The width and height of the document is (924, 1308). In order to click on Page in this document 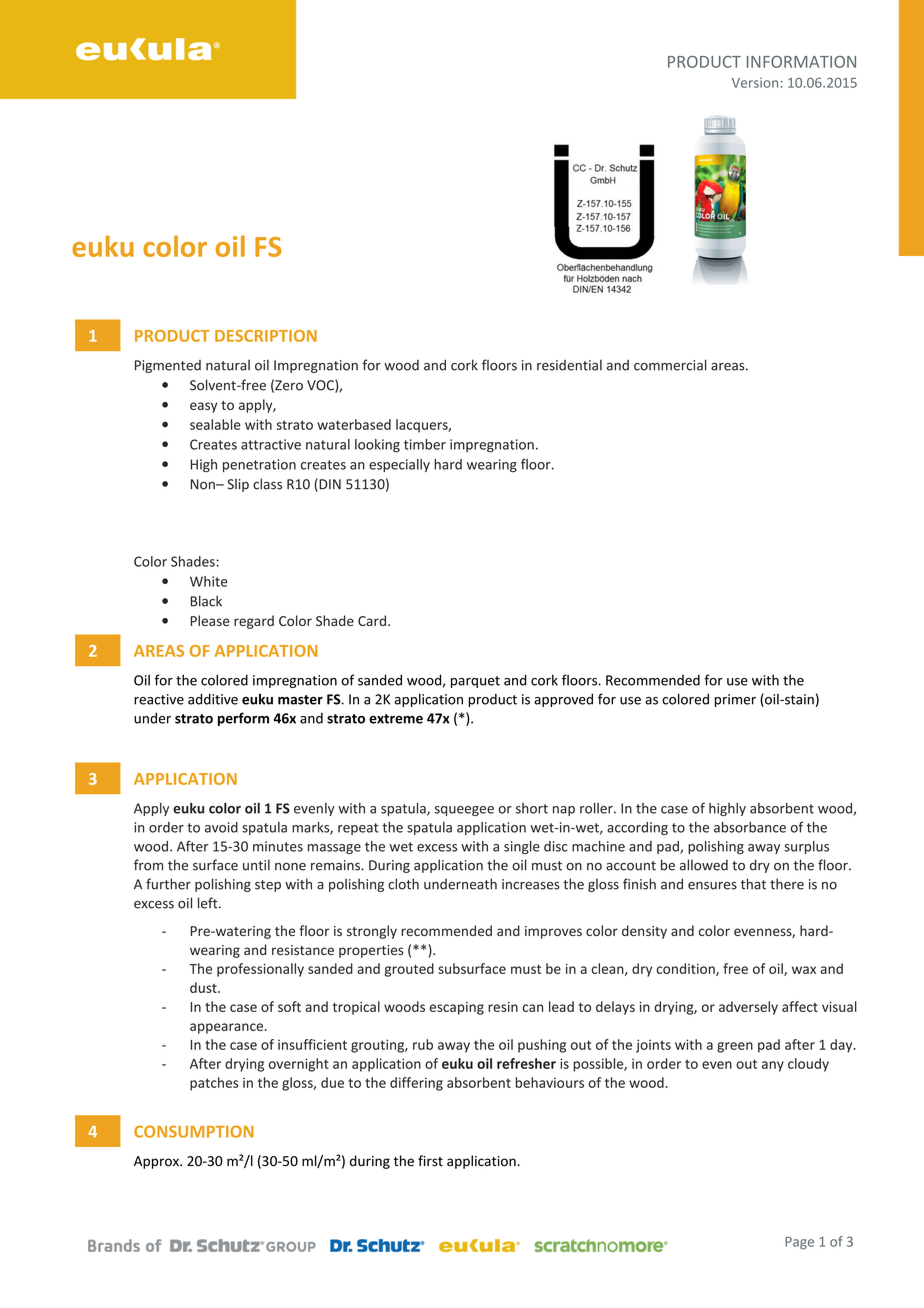, I will do `click(799, 1243)`.
